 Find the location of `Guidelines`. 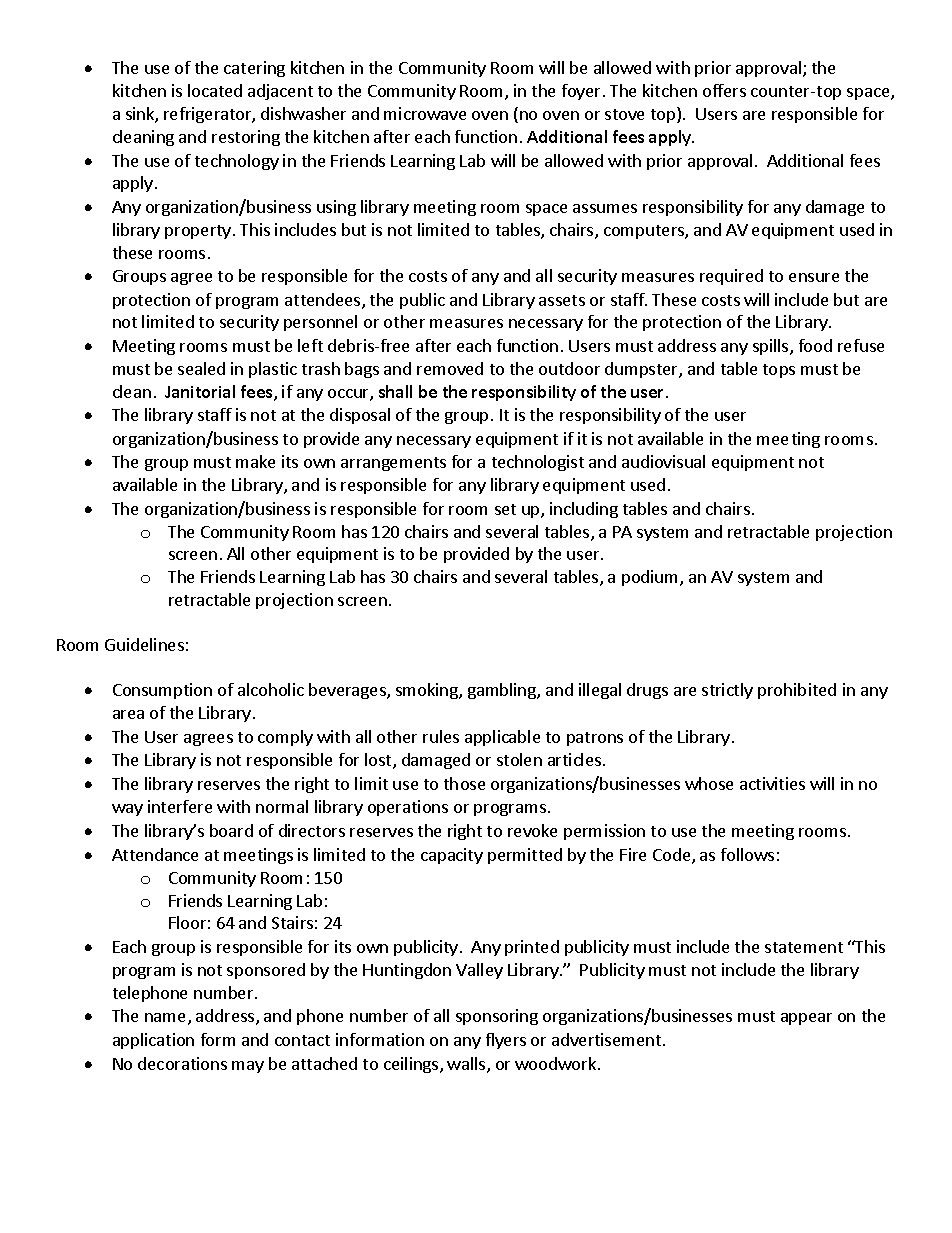

Guidelines is located at coordinates (144, 644).
